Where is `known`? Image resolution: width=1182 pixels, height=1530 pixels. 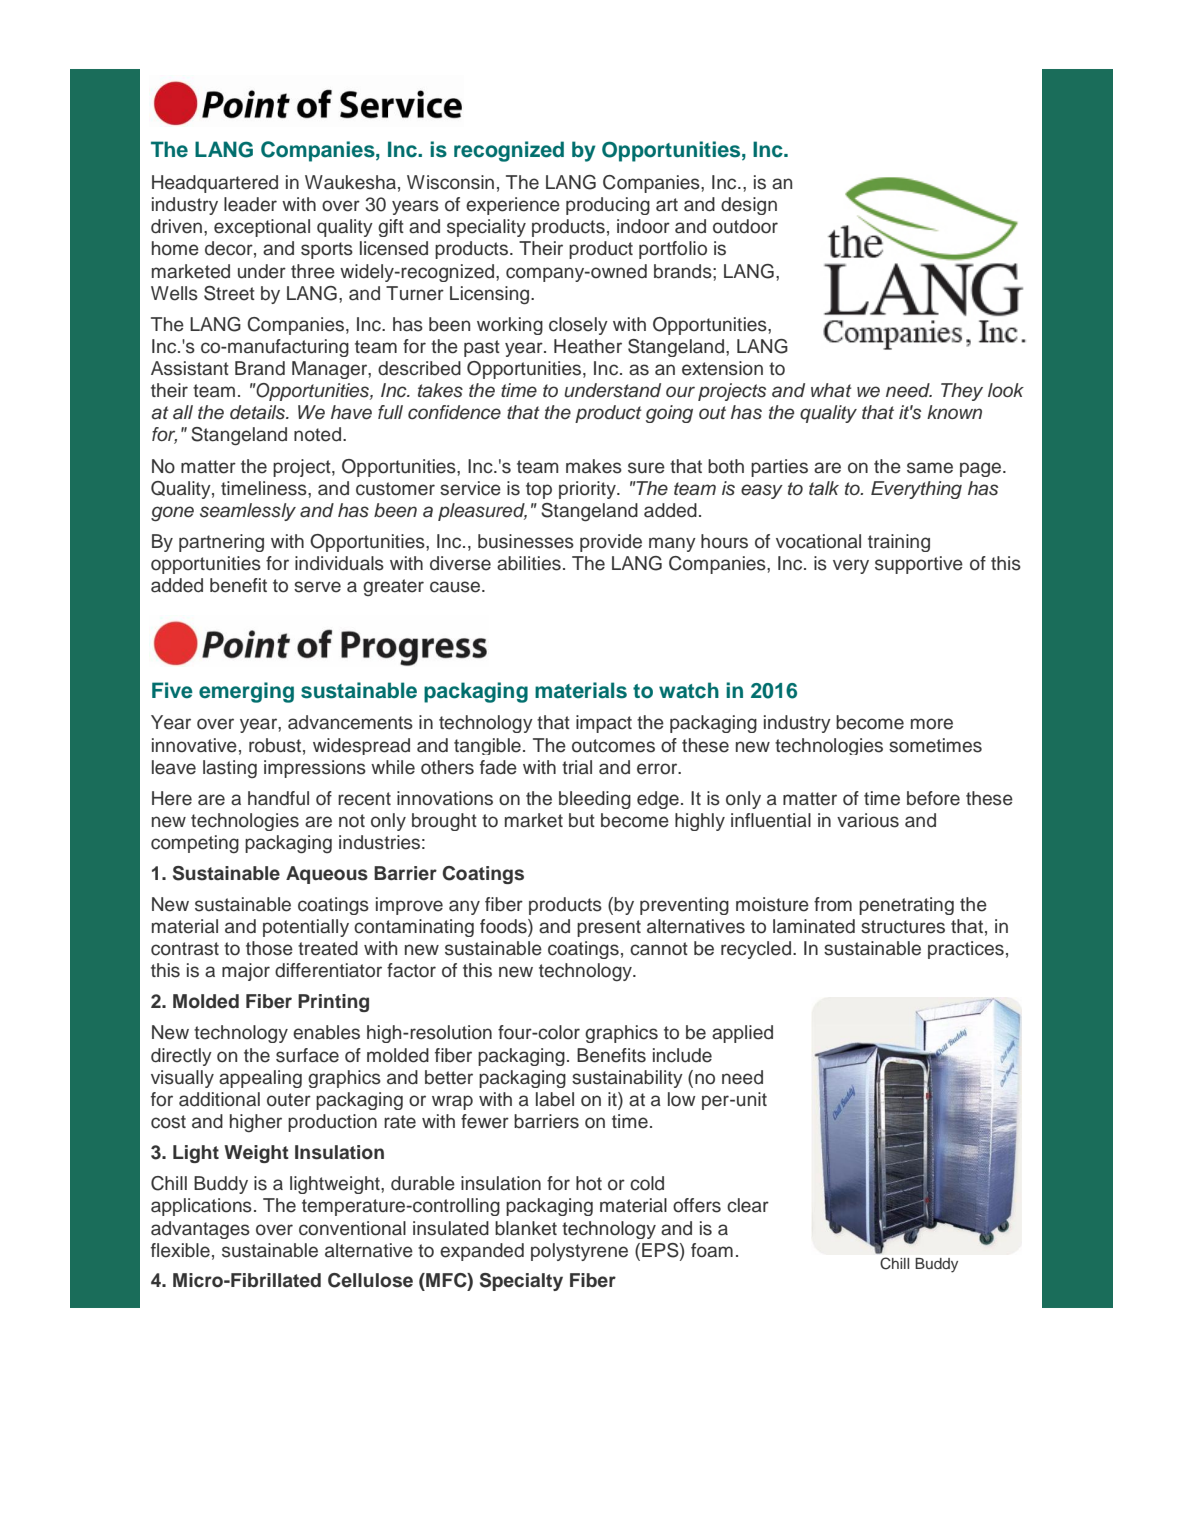 known is located at coordinates (954, 412).
